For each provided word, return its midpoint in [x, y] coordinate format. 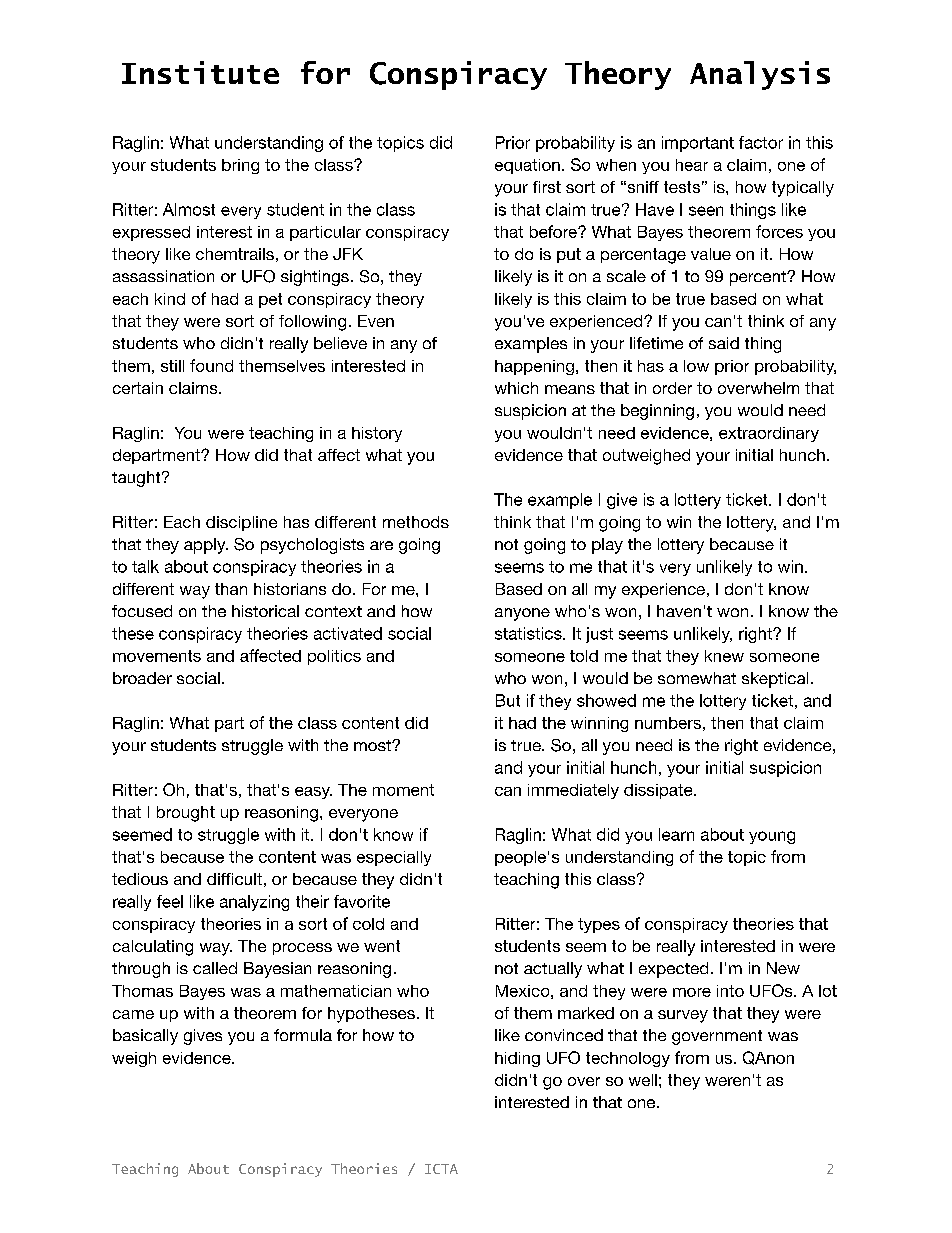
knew [724, 656]
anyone [522, 614]
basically [145, 1037]
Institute [200, 72]
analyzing [254, 903]
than [231, 589]
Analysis [760, 75]
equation [527, 166]
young [772, 837]
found [211, 365]
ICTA [441, 1169]
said [724, 343]
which [516, 388]
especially [394, 858]
